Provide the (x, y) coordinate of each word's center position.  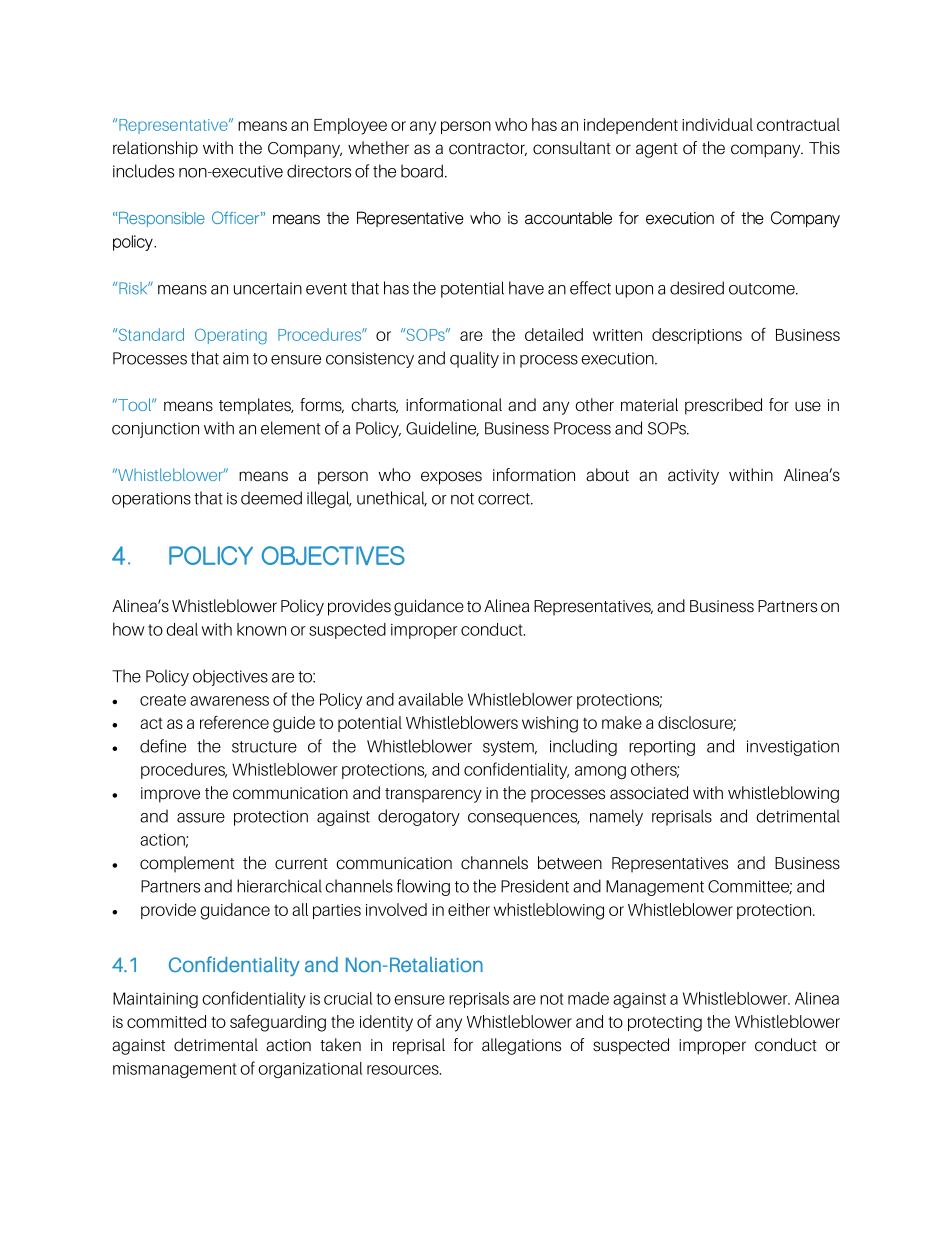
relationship (155, 149)
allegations (521, 1046)
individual (717, 124)
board (422, 171)
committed (166, 1021)
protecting (665, 1024)
